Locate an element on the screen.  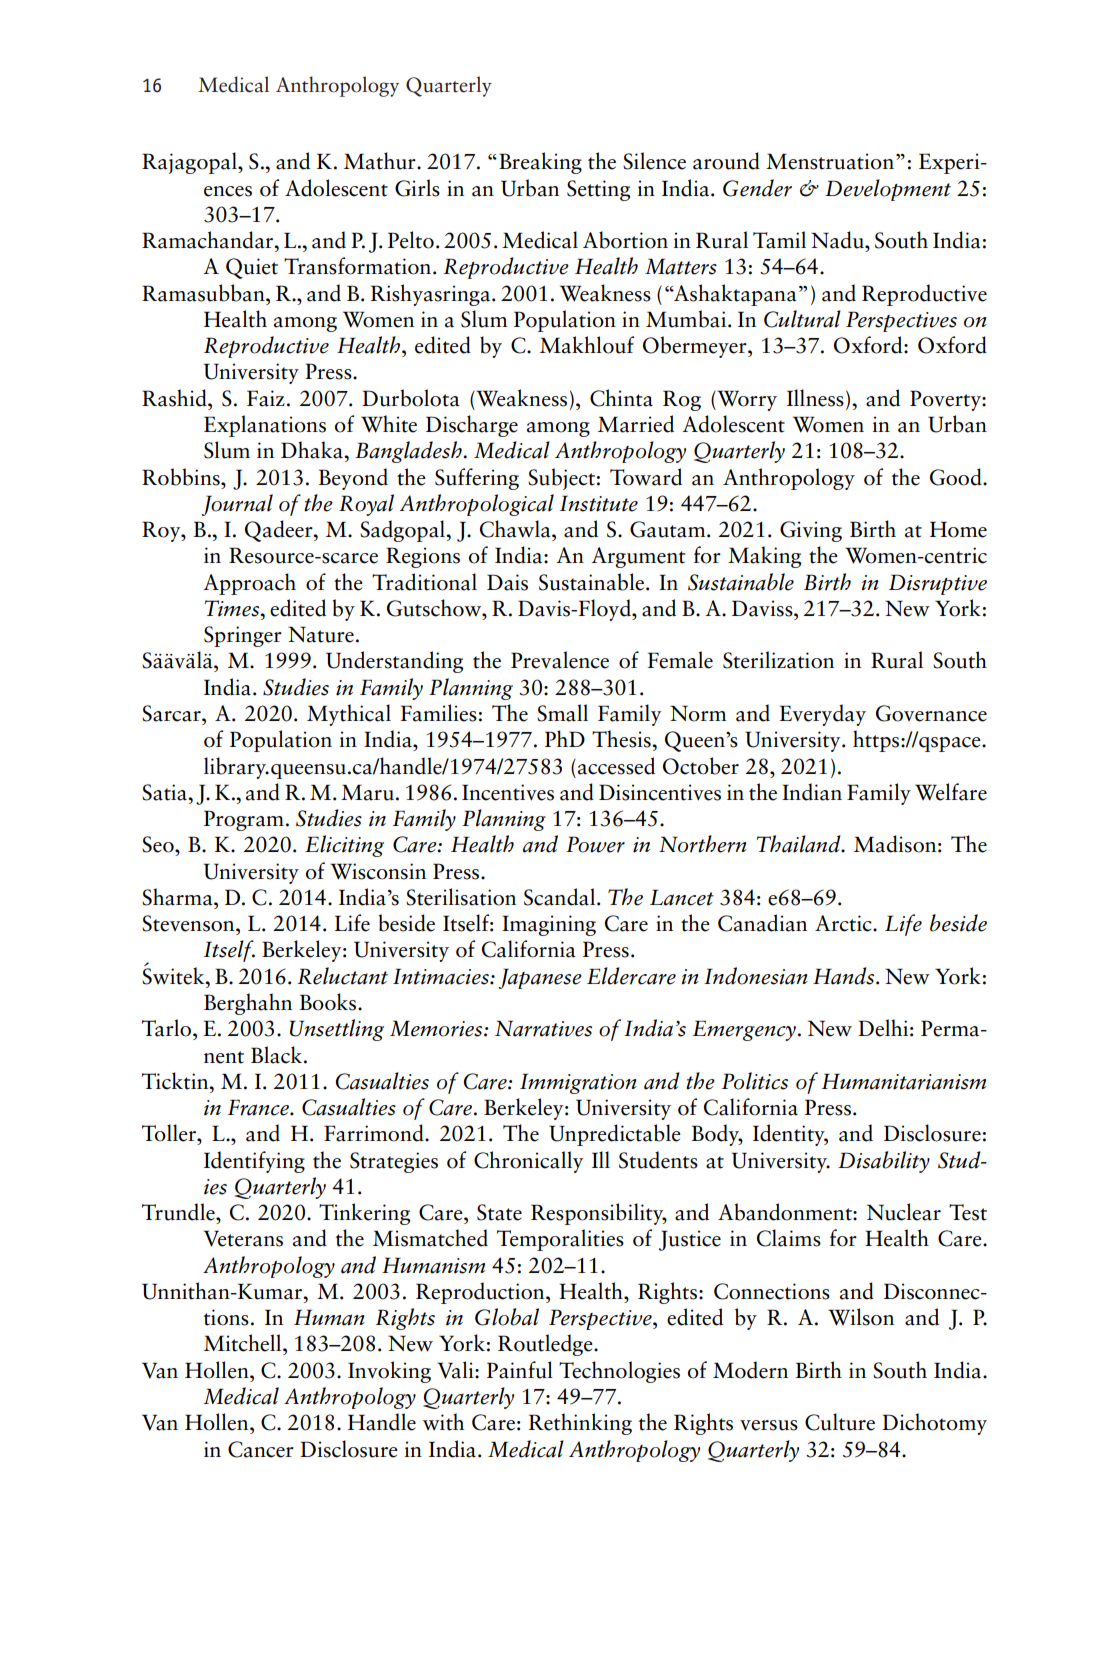
Setting is located at coordinates (598, 190).
